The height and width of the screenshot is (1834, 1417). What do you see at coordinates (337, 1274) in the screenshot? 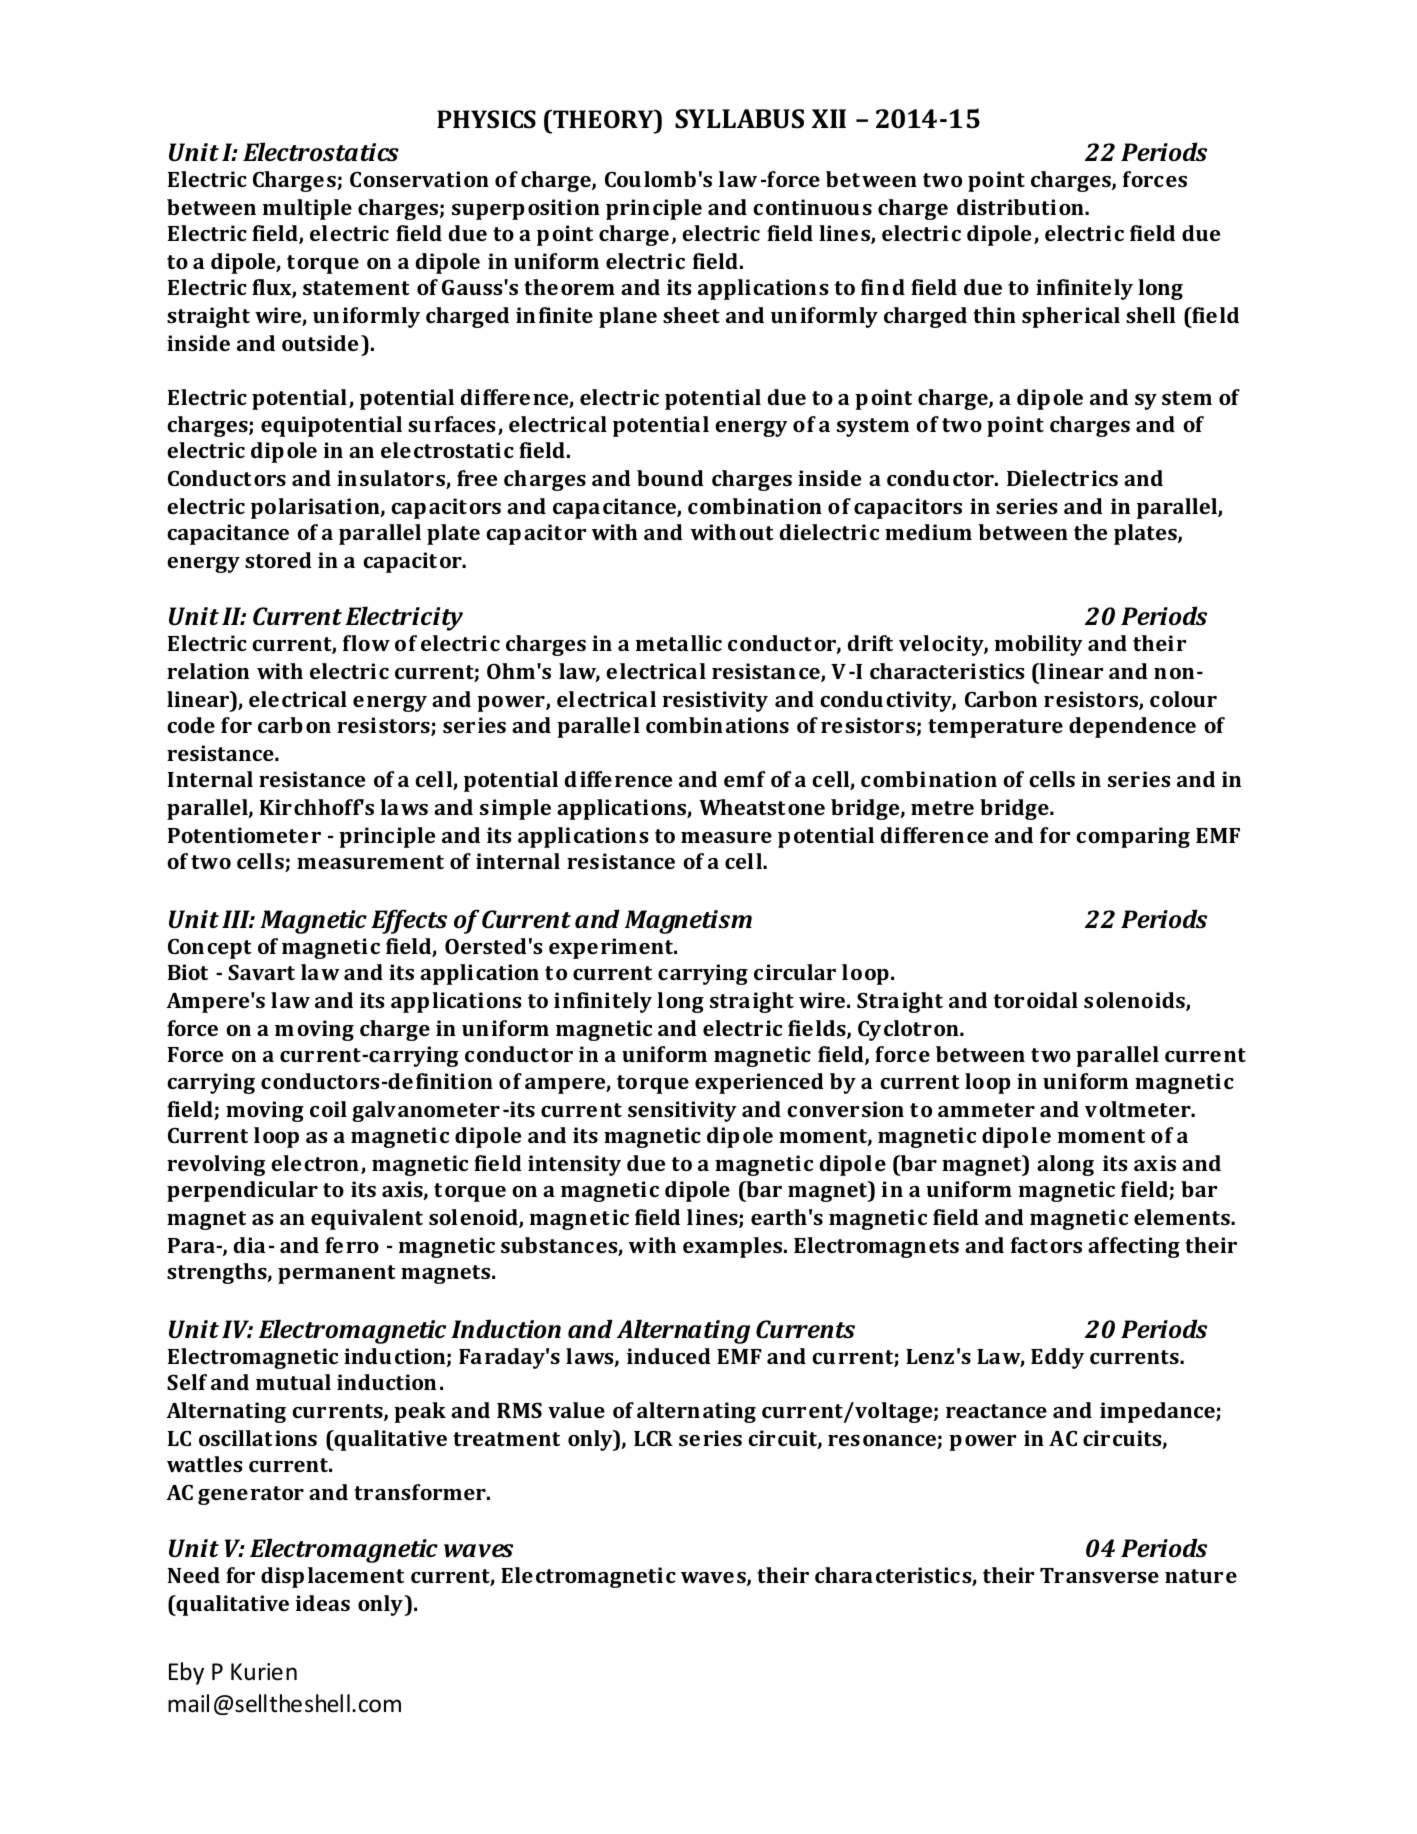
I see `permanent` at bounding box center [337, 1274].
